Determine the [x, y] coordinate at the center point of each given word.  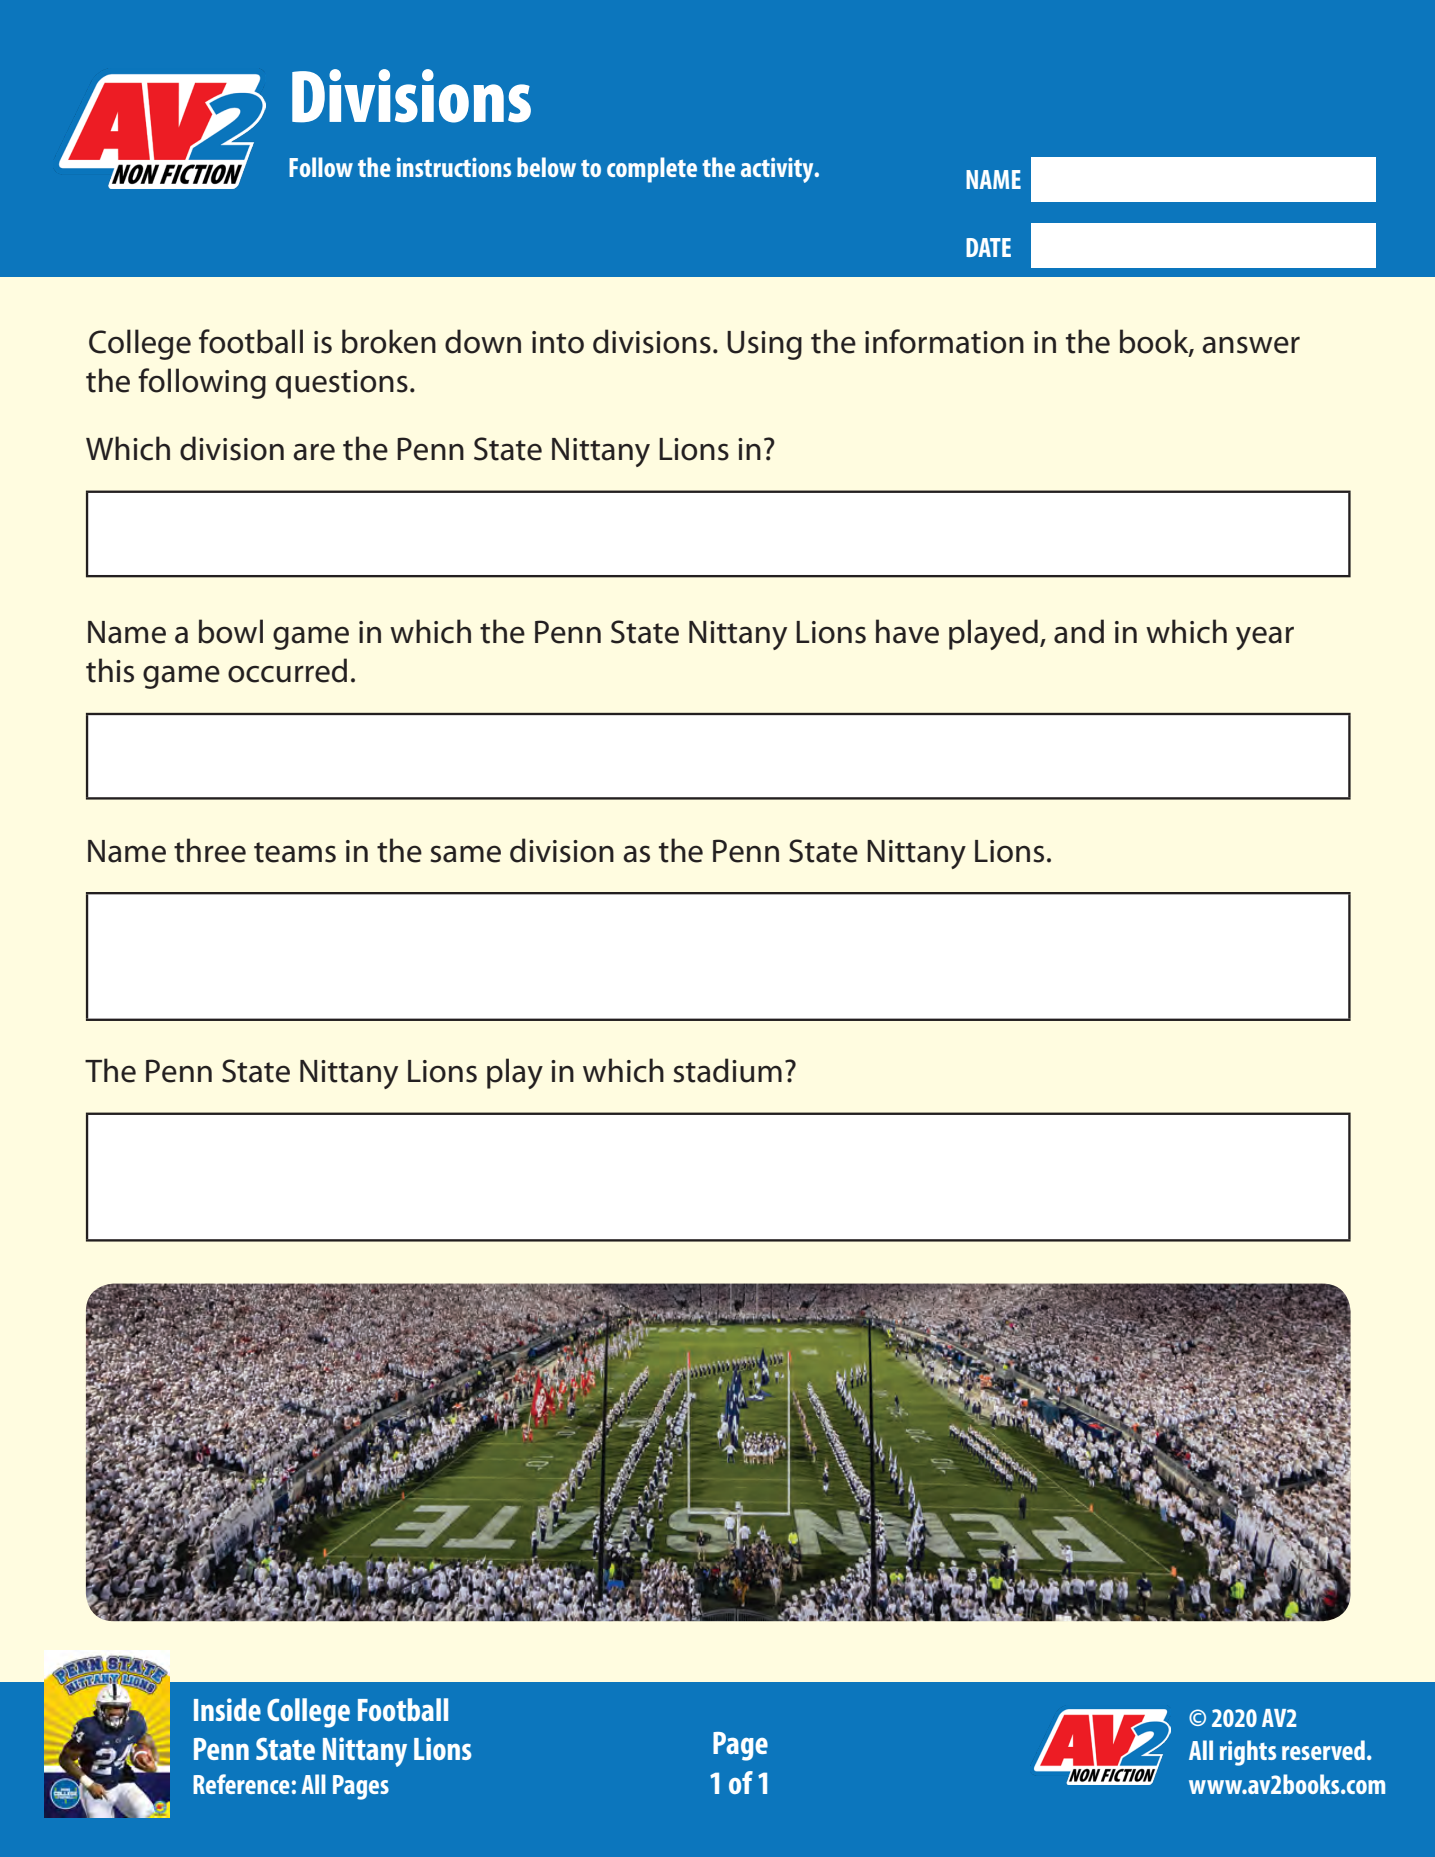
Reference [241, 1784]
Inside [227, 1709]
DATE [988, 247]
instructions [454, 167]
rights [1248, 1753]
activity [778, 170]
